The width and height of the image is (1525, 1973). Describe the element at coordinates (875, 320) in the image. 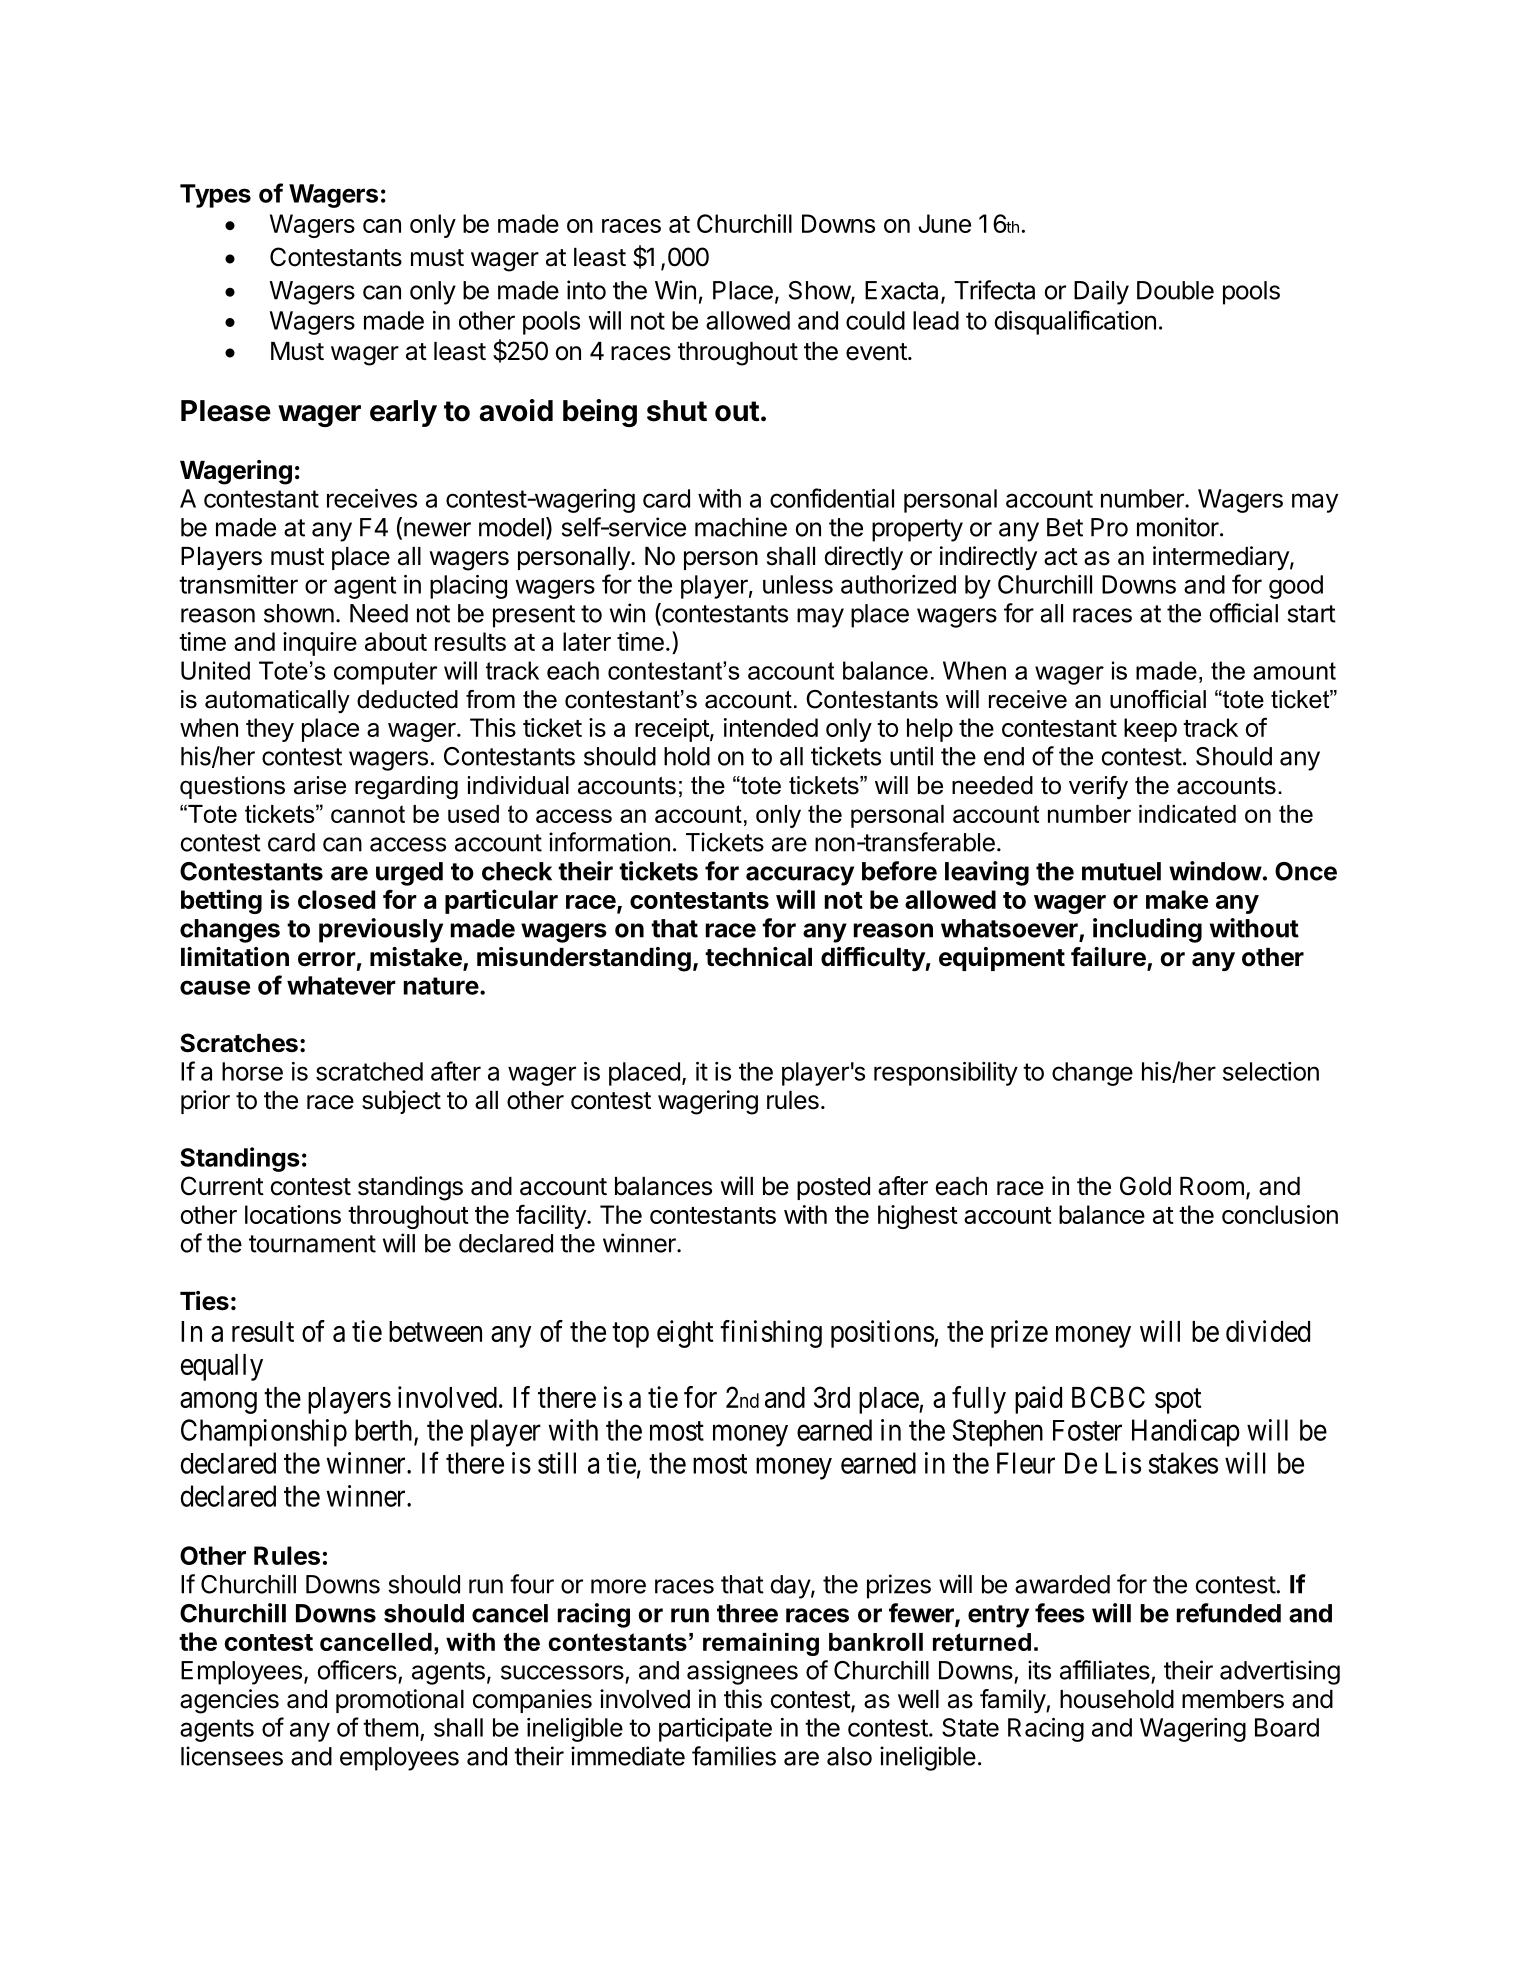

I see `could` at that location.
